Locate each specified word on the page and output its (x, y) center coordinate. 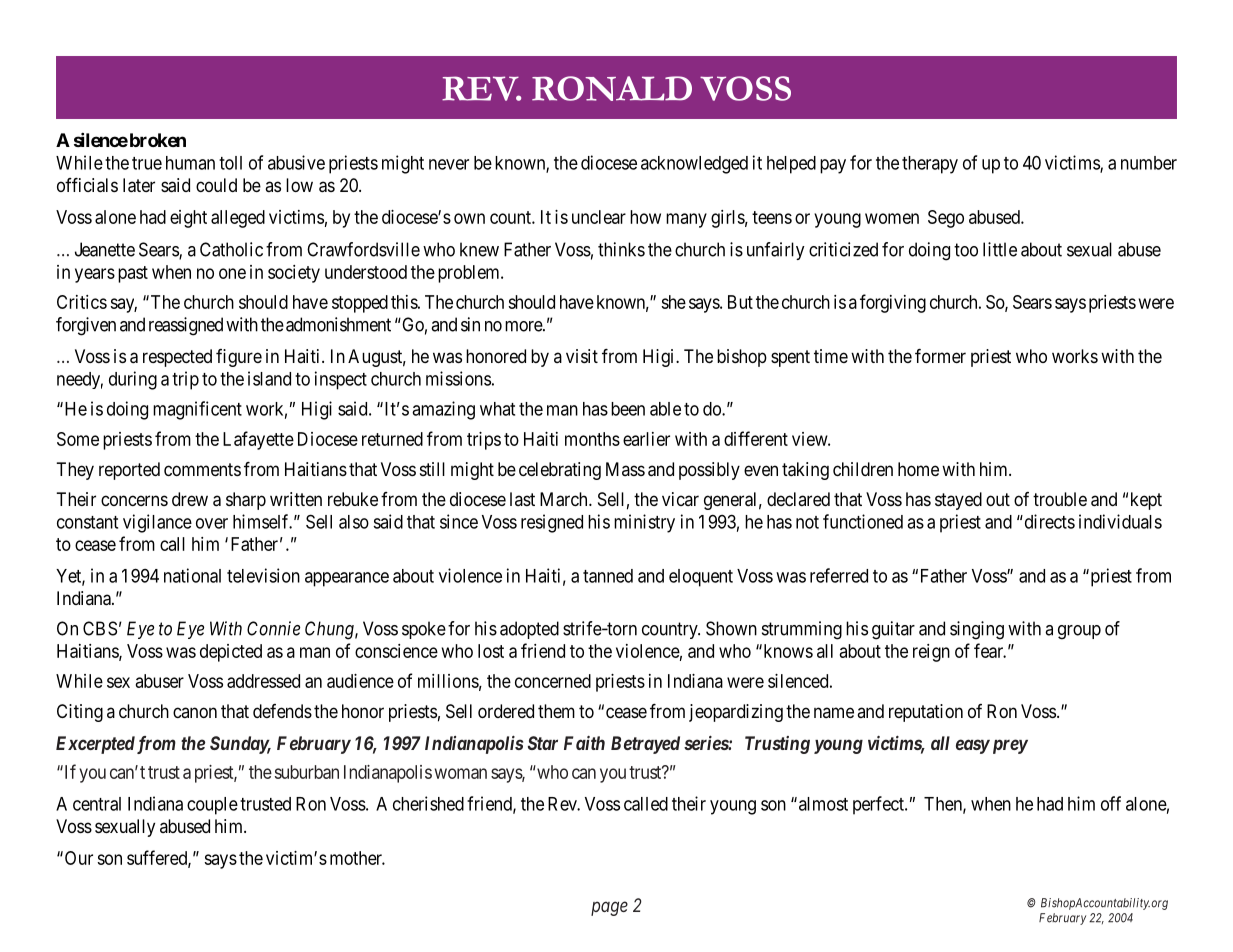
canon (195, 712)
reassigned (186, 326)
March (565, 499)
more (524, 326)
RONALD (612, 88)
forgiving (893, 303)
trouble (1060, 499)
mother (357, 858)
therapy (930, 165)
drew (190, 499)
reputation (926, 713)
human (190, 163)
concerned (553, 681)
